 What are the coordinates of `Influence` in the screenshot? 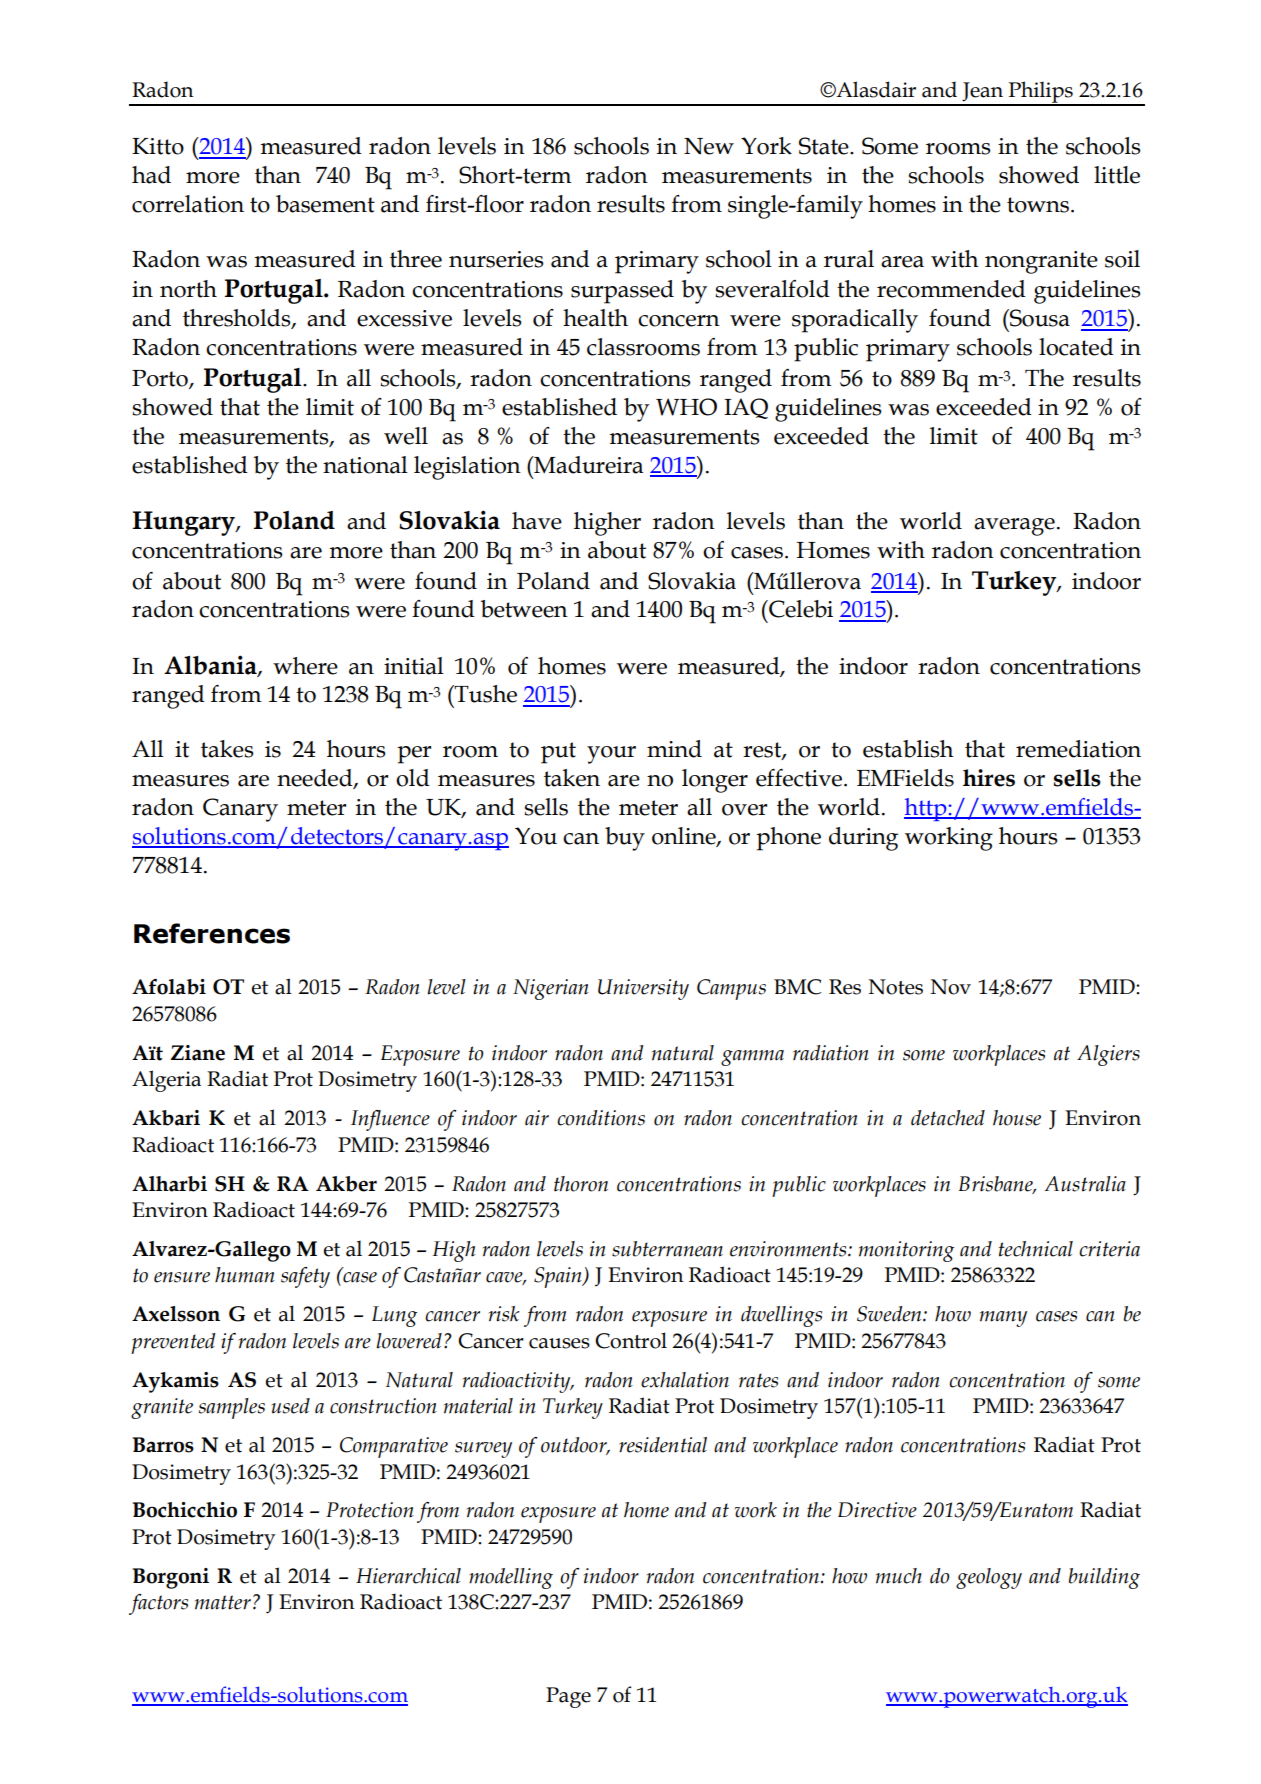 It's located at (390, 1120).
